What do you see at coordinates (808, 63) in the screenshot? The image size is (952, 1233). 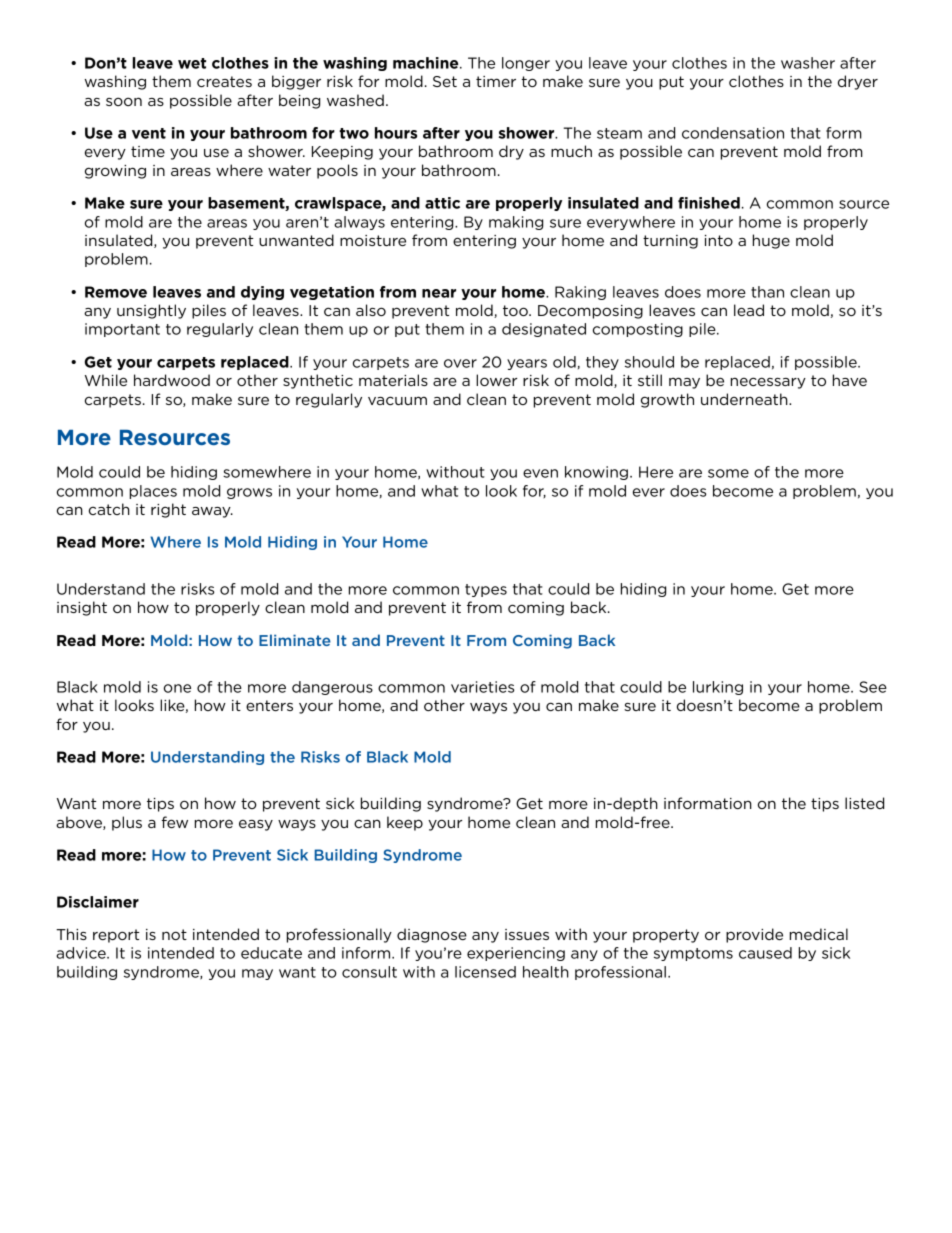 I see `washer` at bounding box center [808, 63].
